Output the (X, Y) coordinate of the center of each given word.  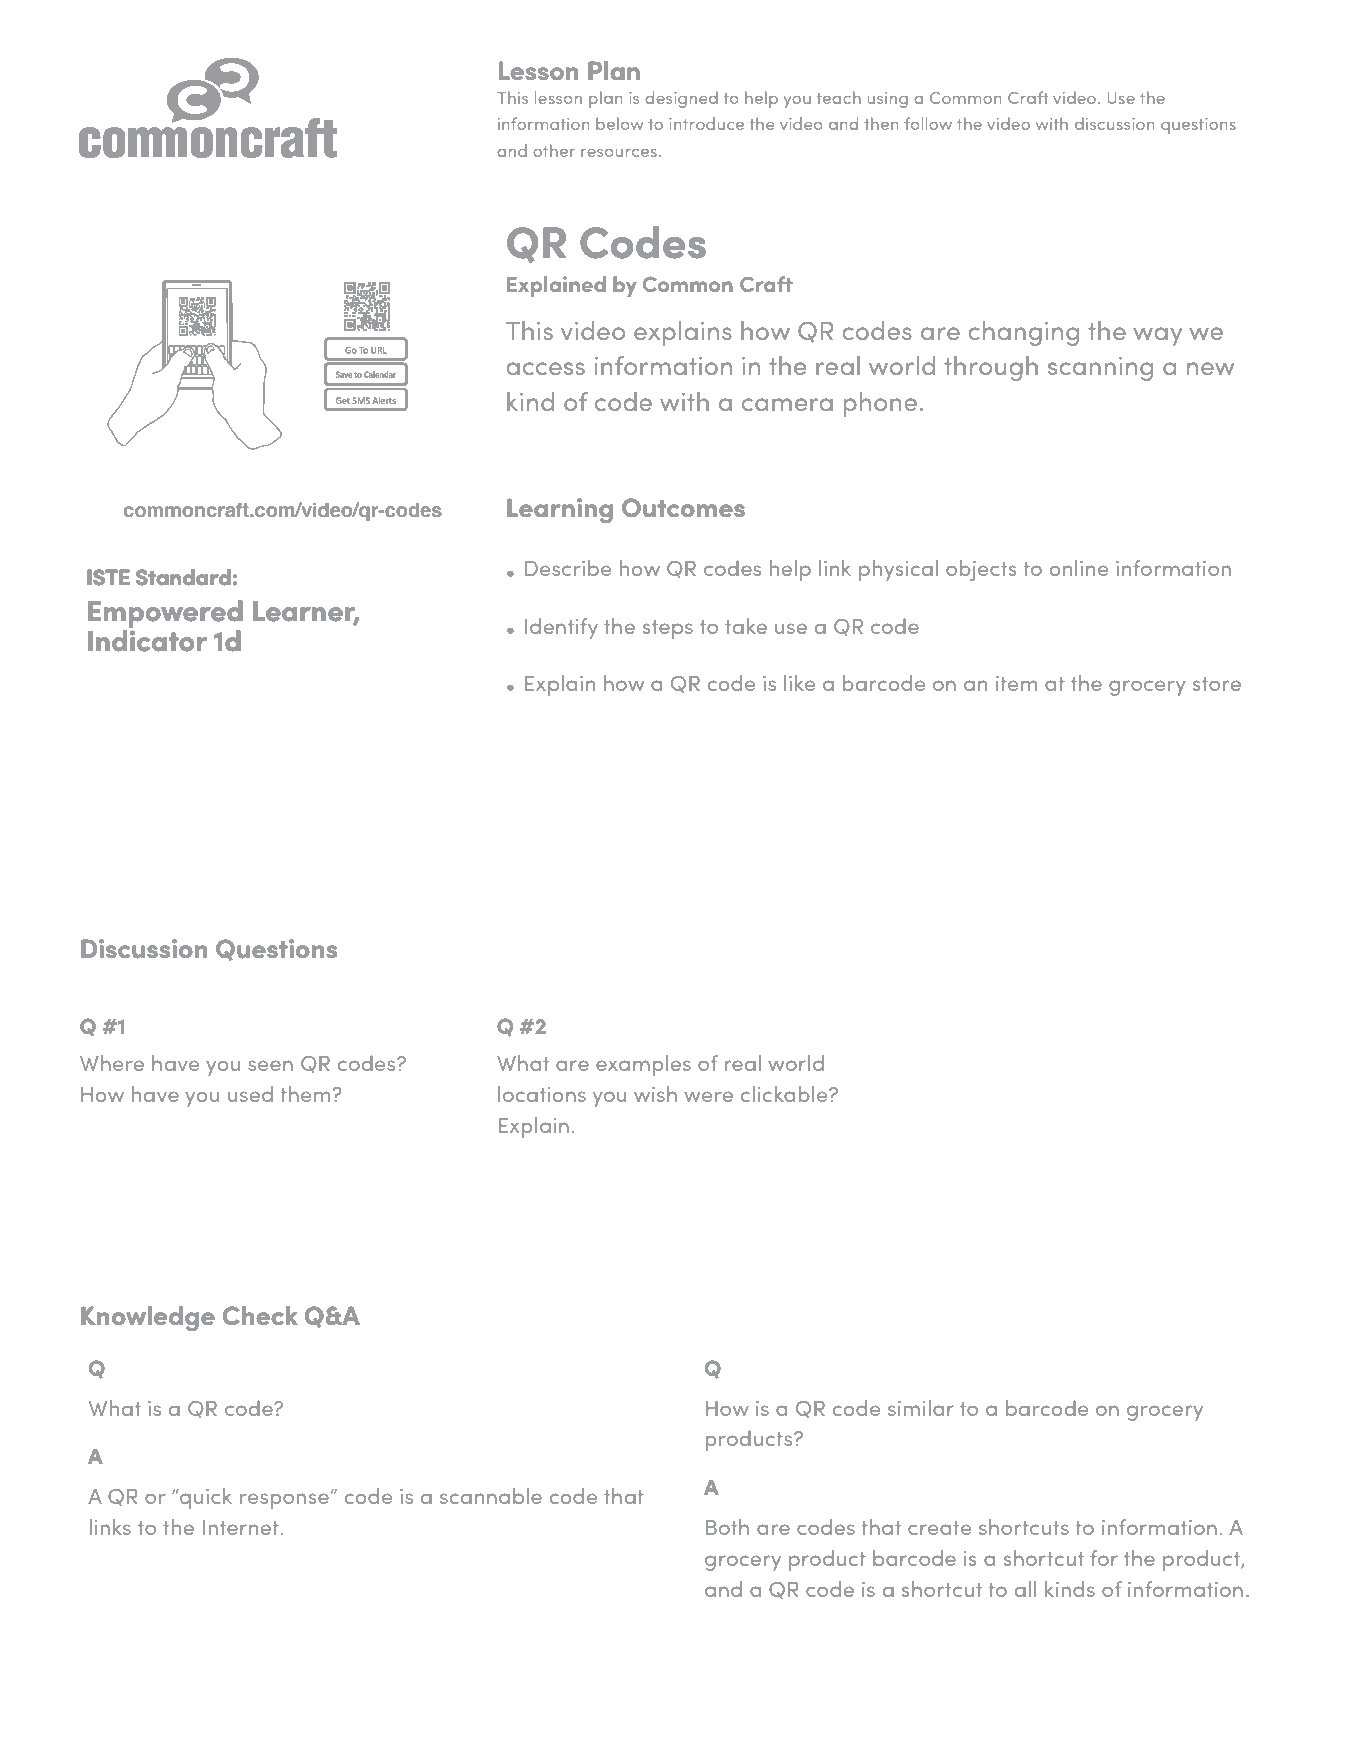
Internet (241, 1527)
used (250, 1094)
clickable (785, 1094)
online (1079, 568)
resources (619, 153)
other (554, 150)
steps (668, 629)
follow (928, 123)
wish (655, 1094)
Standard (183, 577)
